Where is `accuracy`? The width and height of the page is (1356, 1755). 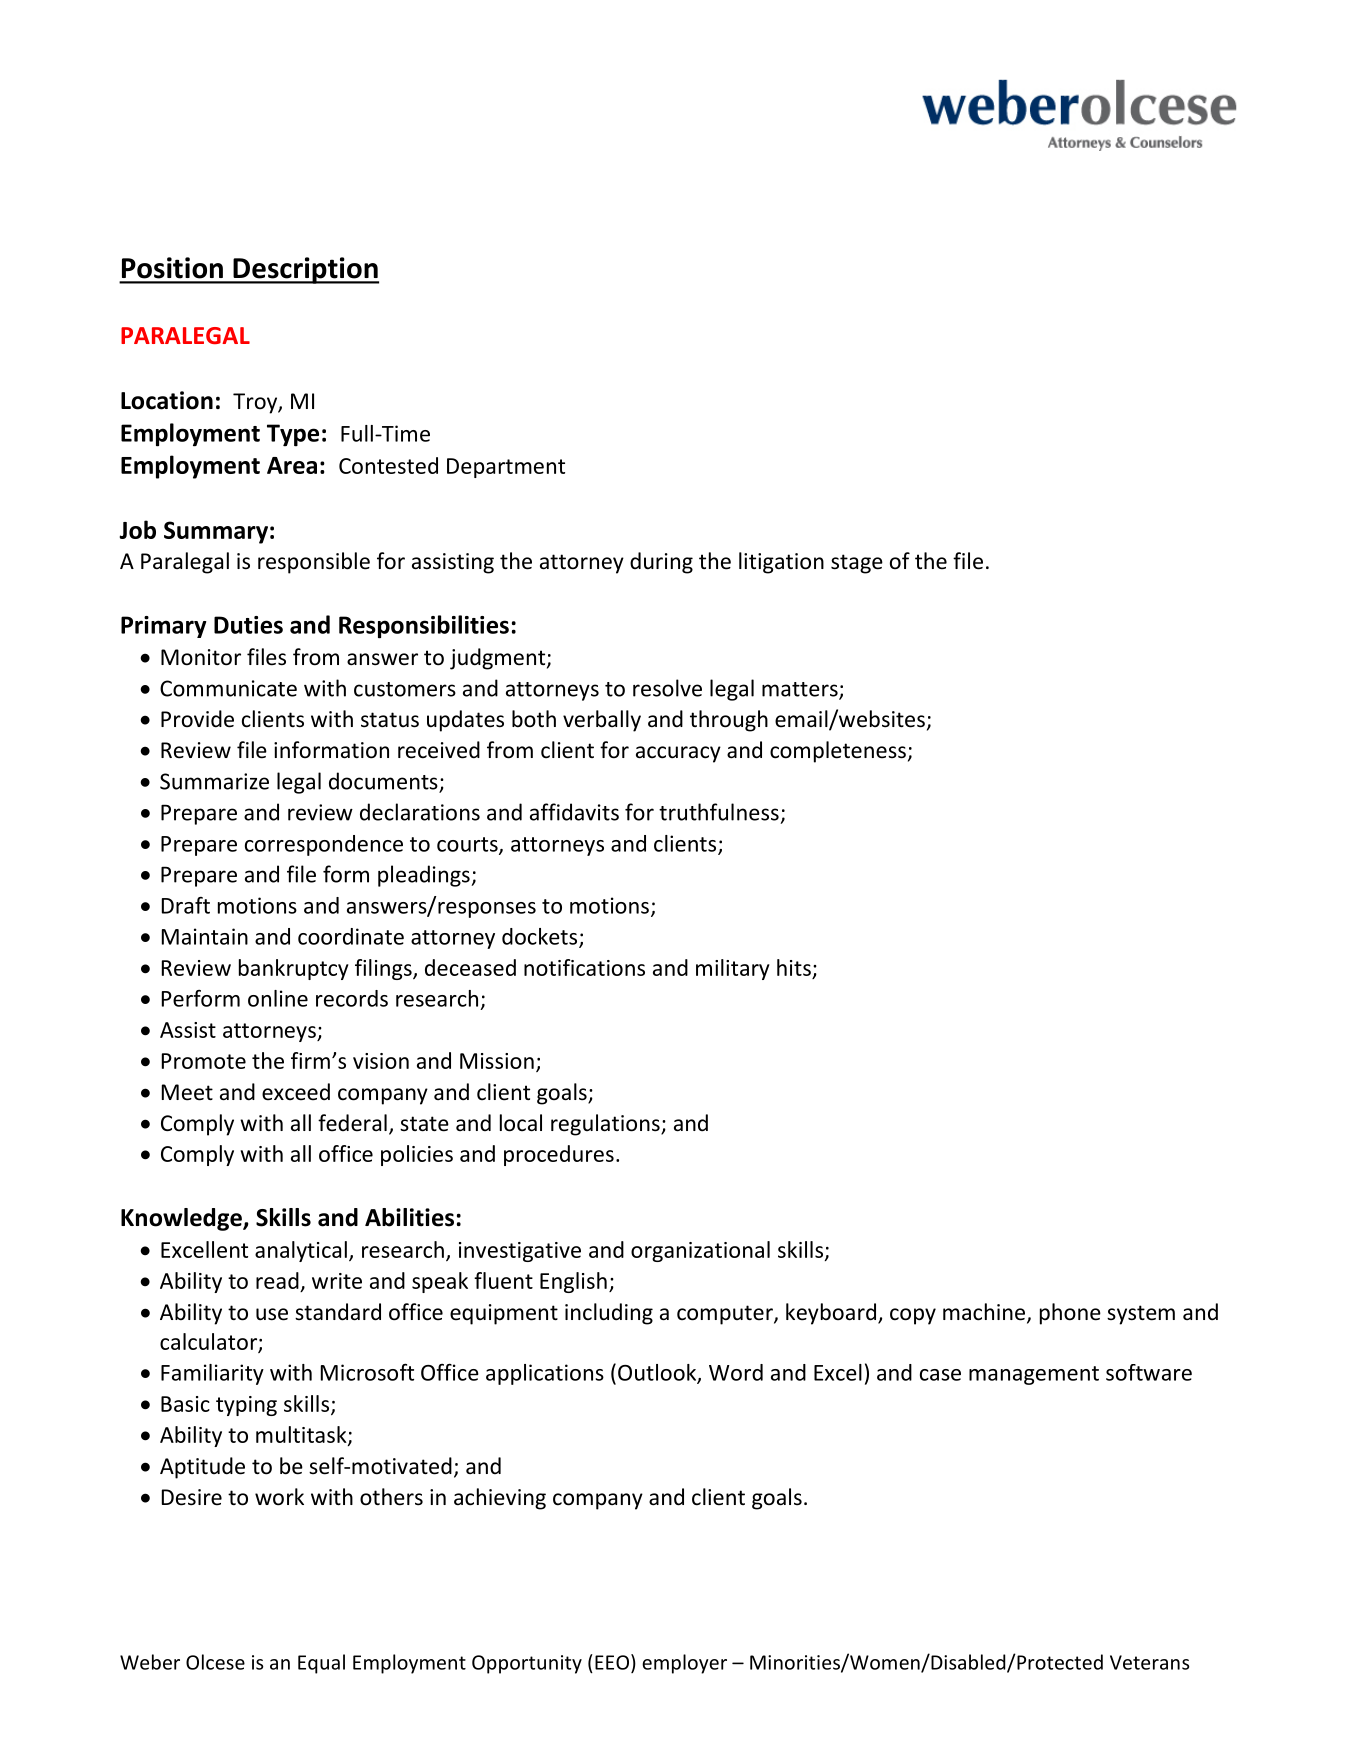
accuracy is located at coordinates (678, 754).
